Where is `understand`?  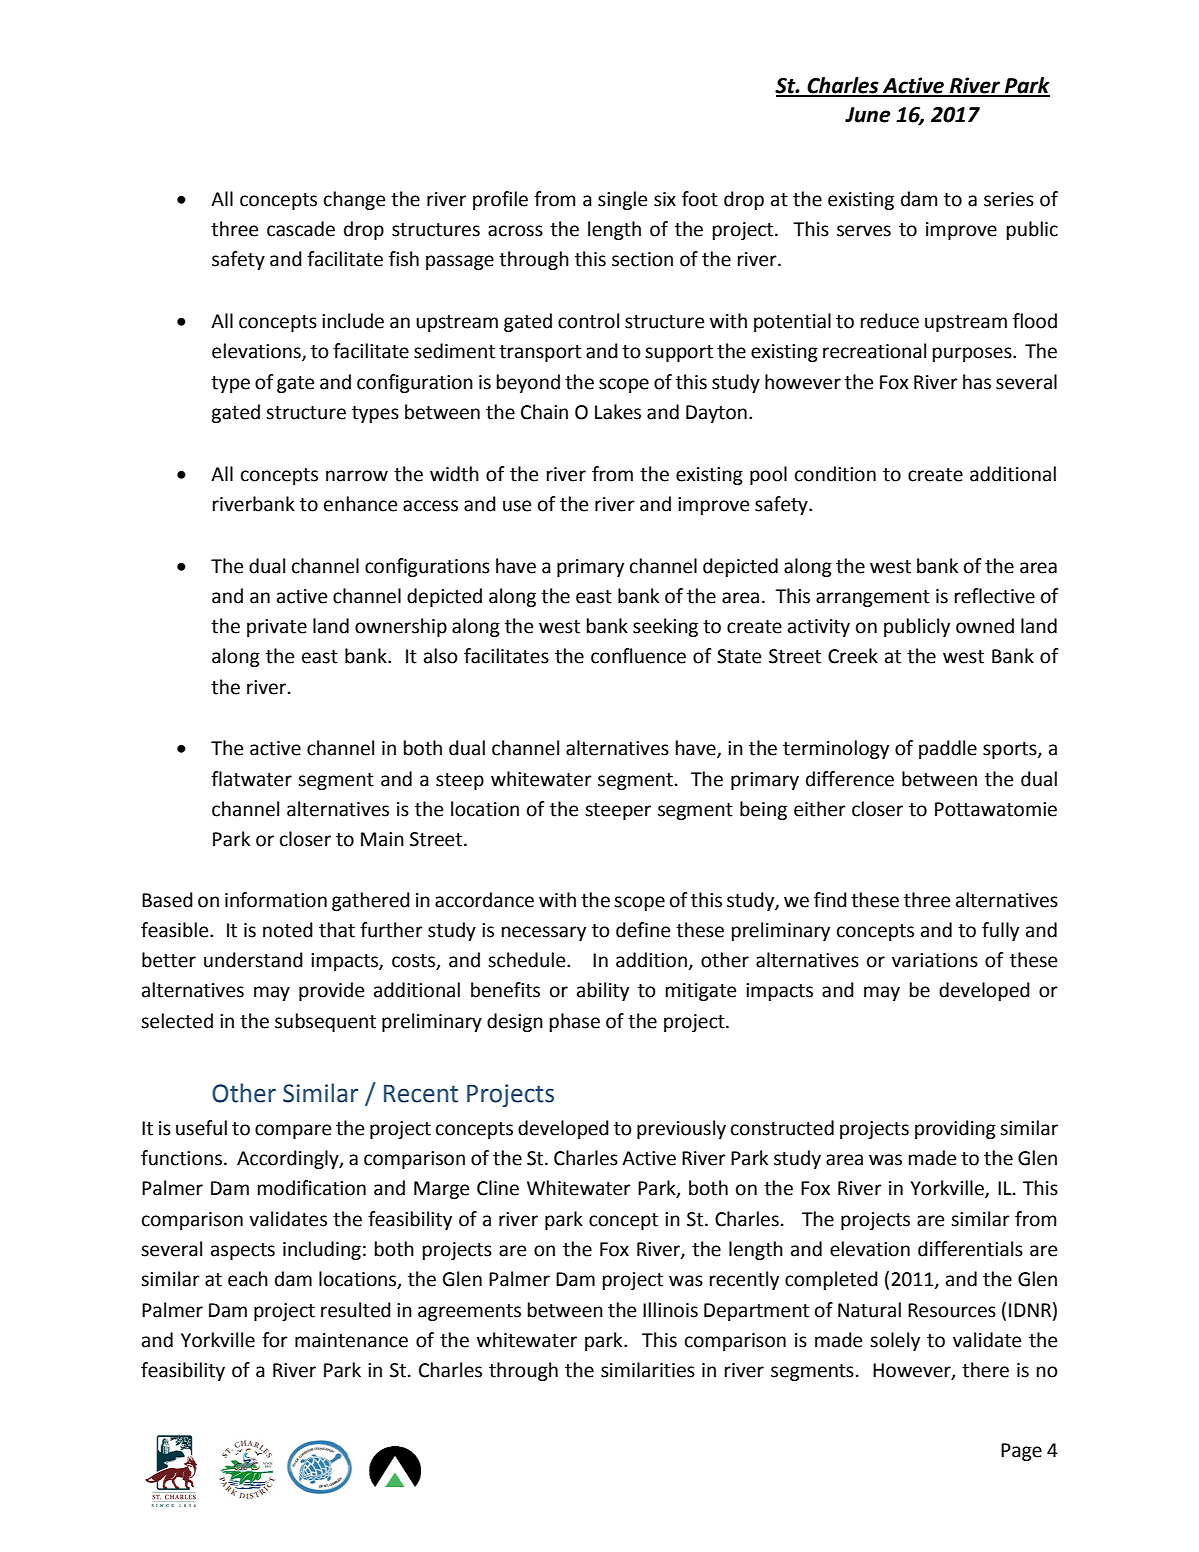
understand is located at coordinates (253, 960).
